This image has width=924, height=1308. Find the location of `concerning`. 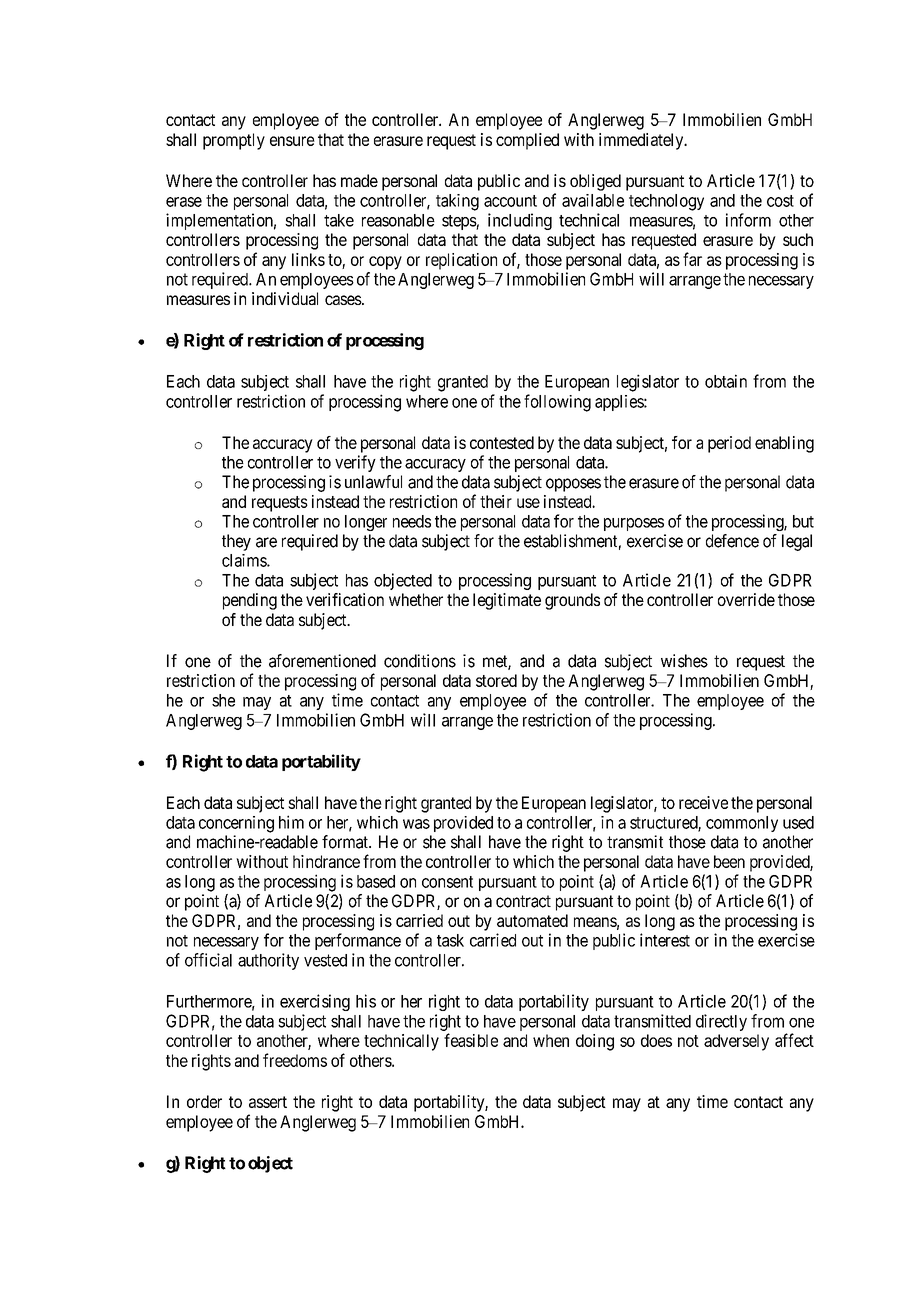

concerning is located at coordinates (236, 824).
